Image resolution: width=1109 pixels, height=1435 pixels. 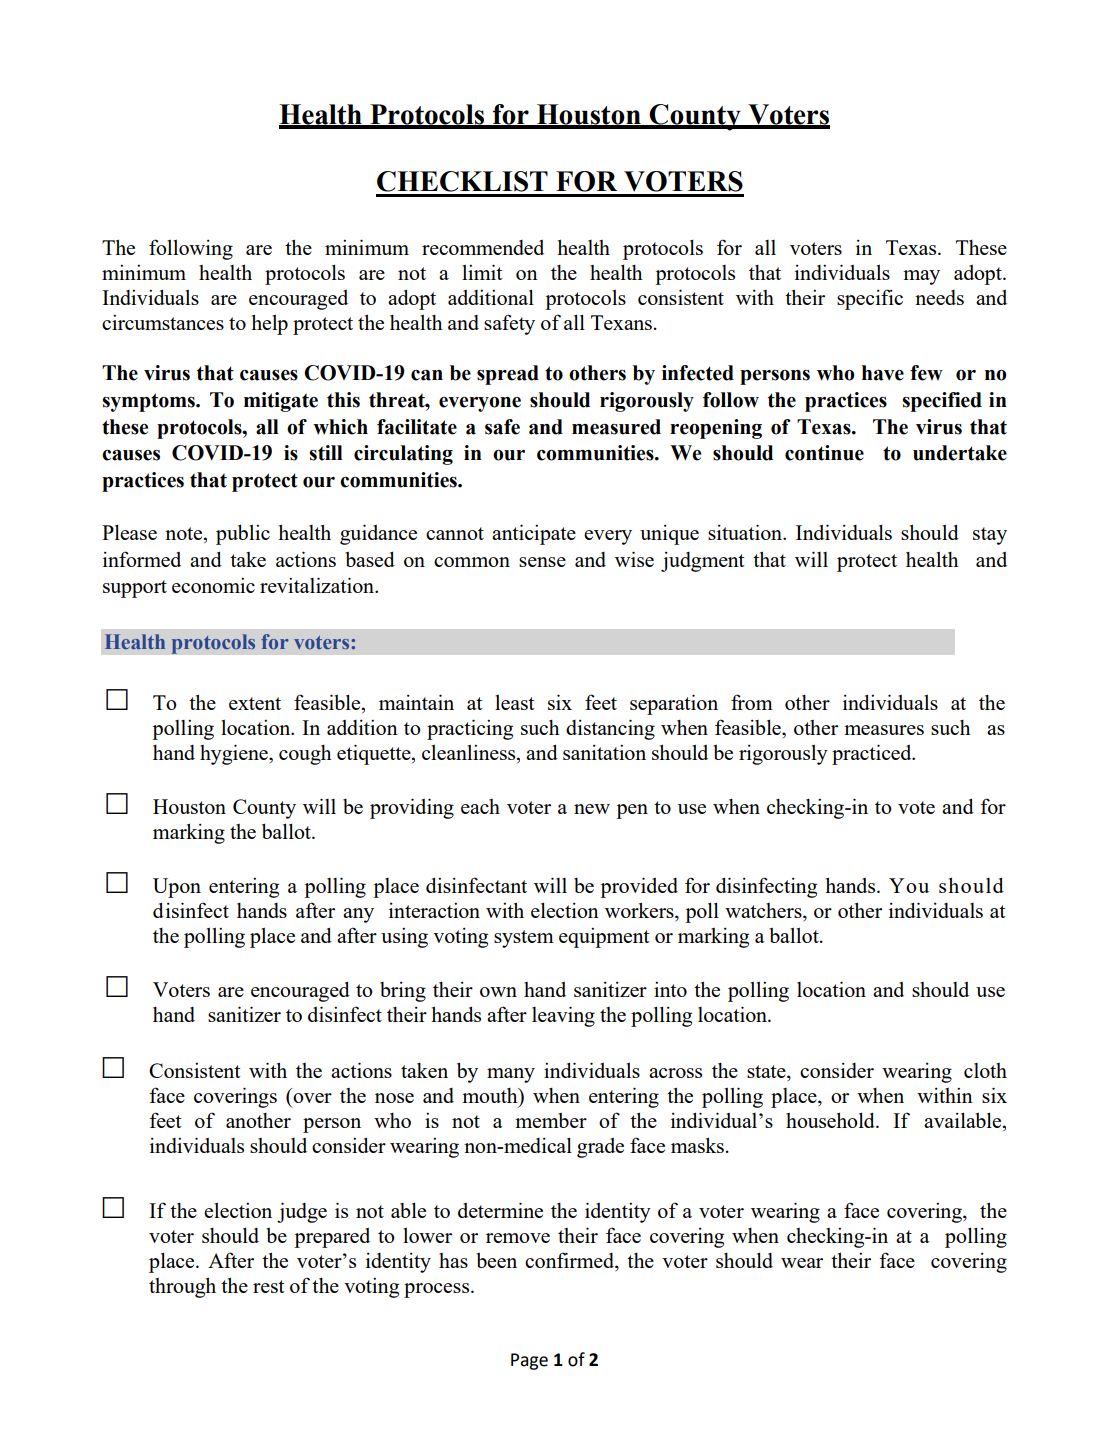 What do you see at coordinates (243, 534) in the page?
I see `public` at bounding box center [243, 534].
